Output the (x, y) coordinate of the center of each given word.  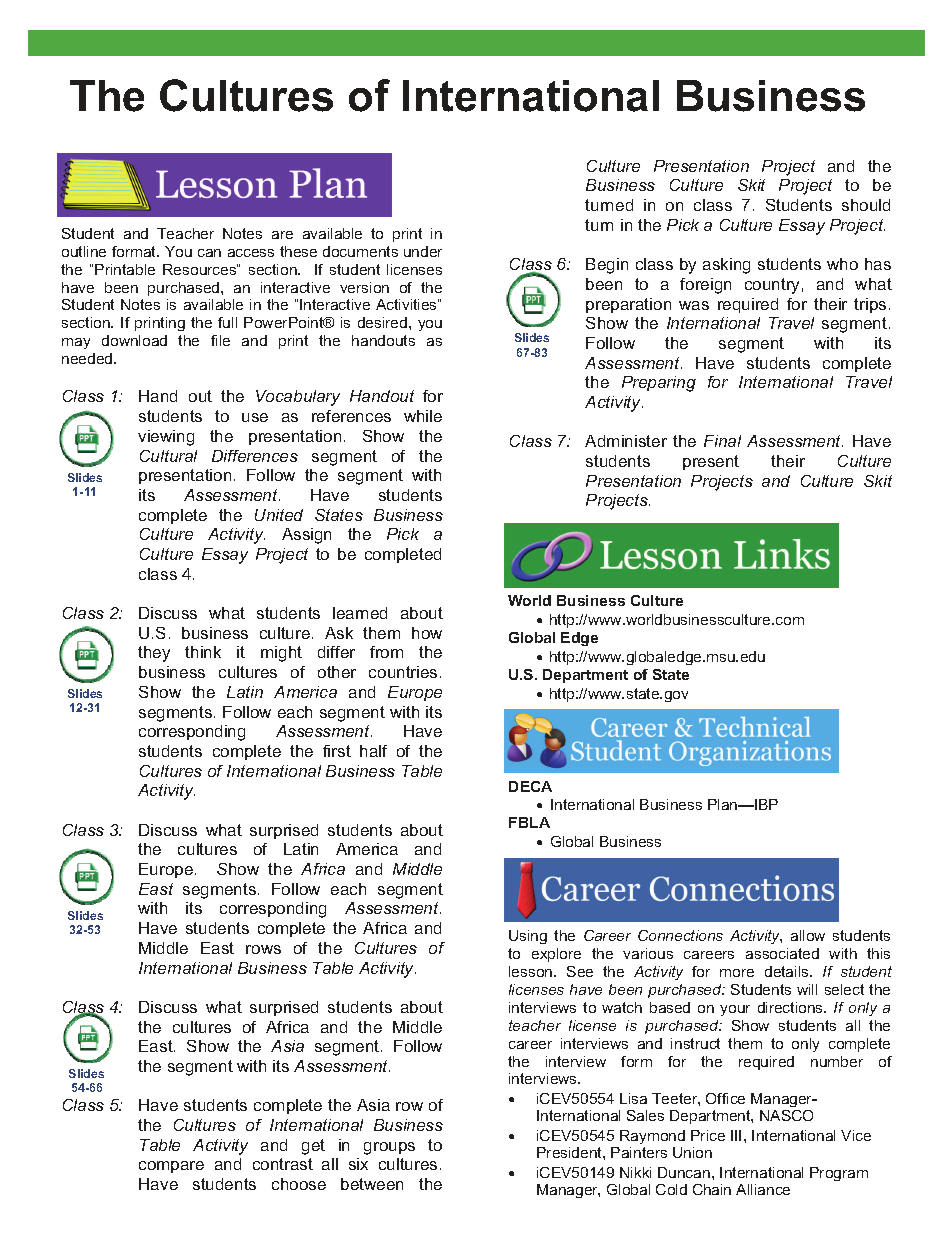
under (423, 251)
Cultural (168, 456)
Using (528, 937)
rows (263, 949)
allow (808, 935)
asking (726, 266)
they (154, 654)
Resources (200, 269)
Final (722, 441)
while (423, 416)
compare (171, 1167)
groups (389, 1148)
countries (403, 672)
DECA (530, 786)
